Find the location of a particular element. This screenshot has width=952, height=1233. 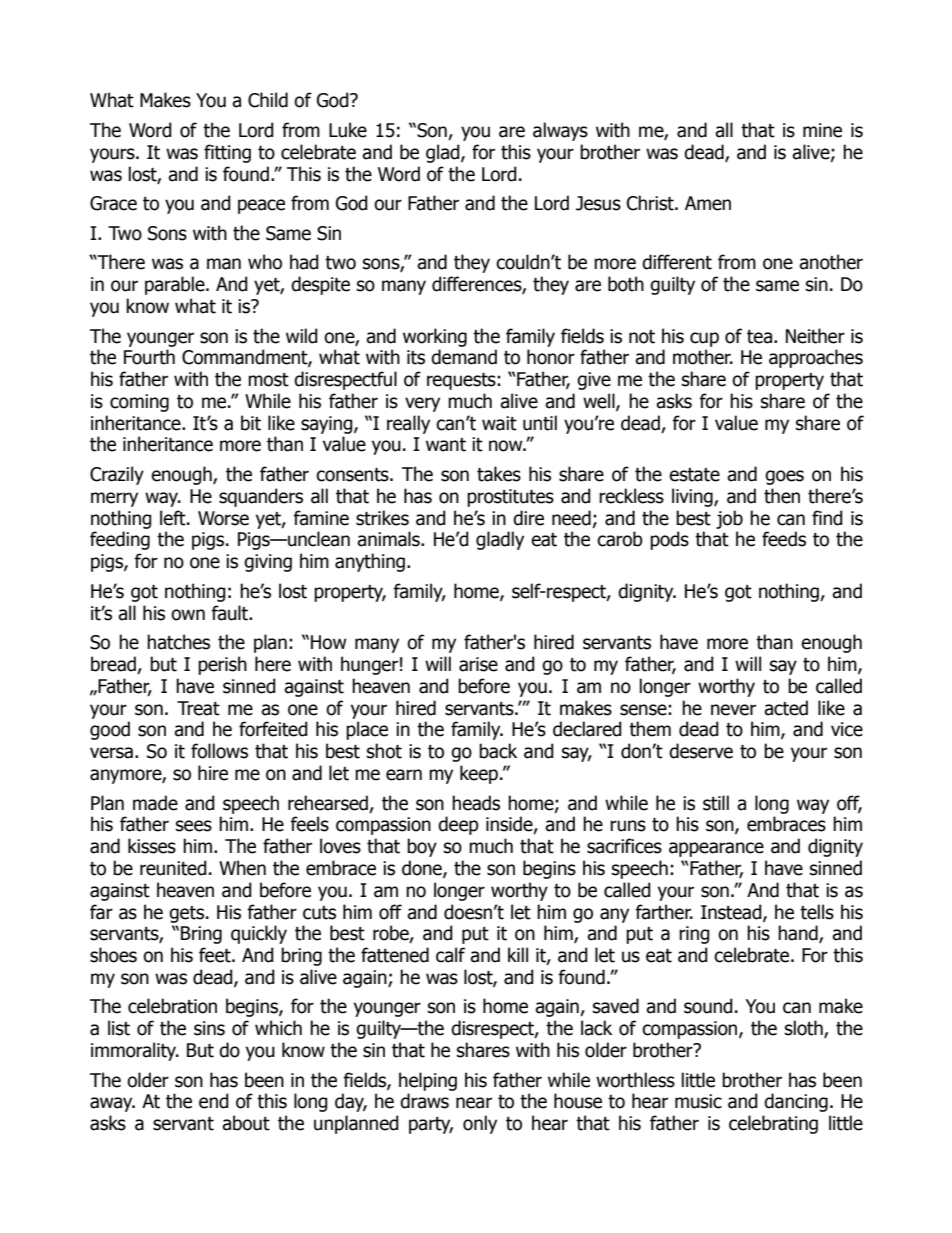

dancing is located at coordinates (796, 1102).
